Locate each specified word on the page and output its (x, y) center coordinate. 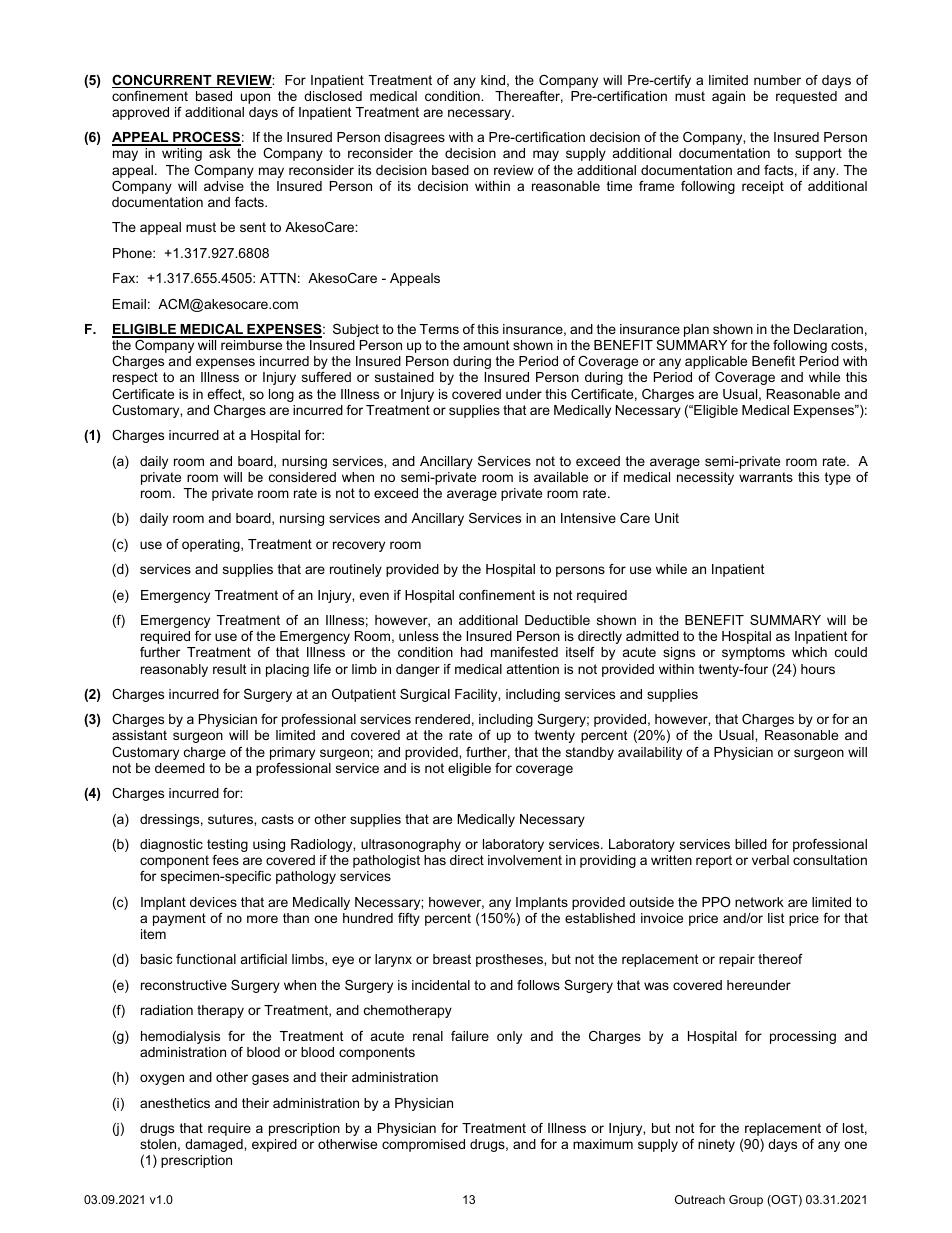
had (472, 652)
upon (255, 98)
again (728, 97)
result (230, 669)
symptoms (753, 653)
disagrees (414, 138)
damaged (215, 1145)
